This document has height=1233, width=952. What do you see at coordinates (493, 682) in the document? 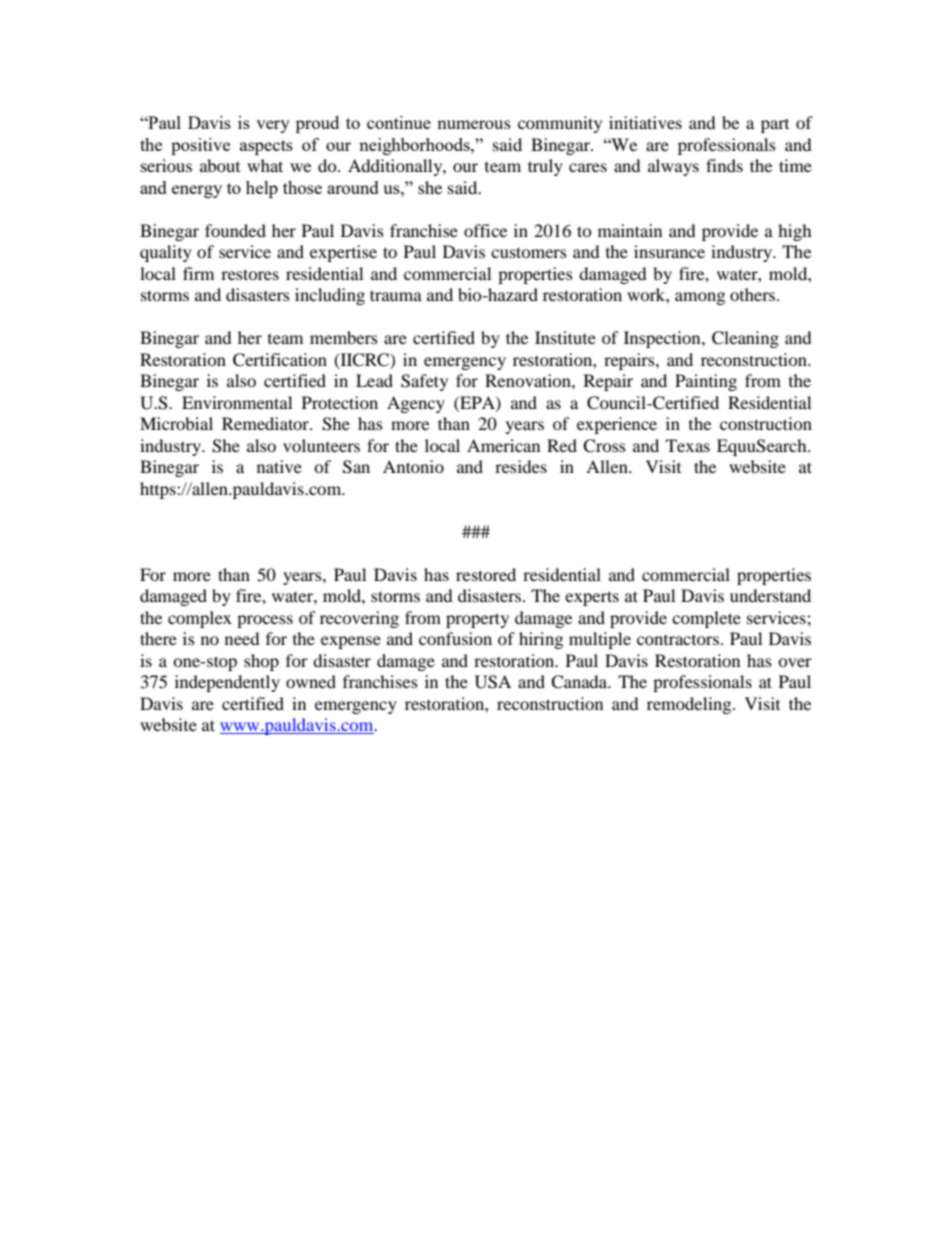
I see `USA` at bounding box center [493, 682].
